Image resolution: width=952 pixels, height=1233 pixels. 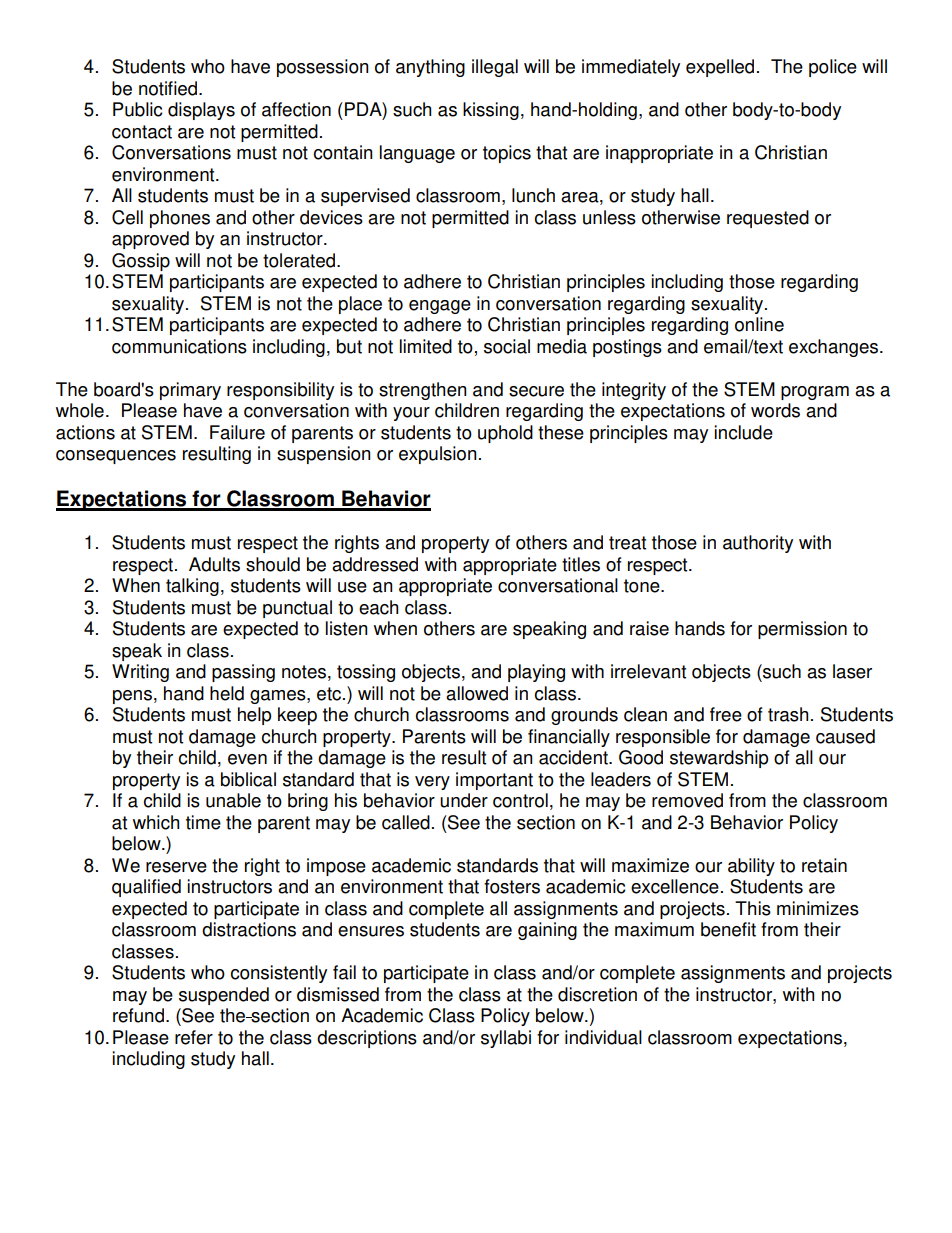 I want to click on words, so click(x=775, y=410).
